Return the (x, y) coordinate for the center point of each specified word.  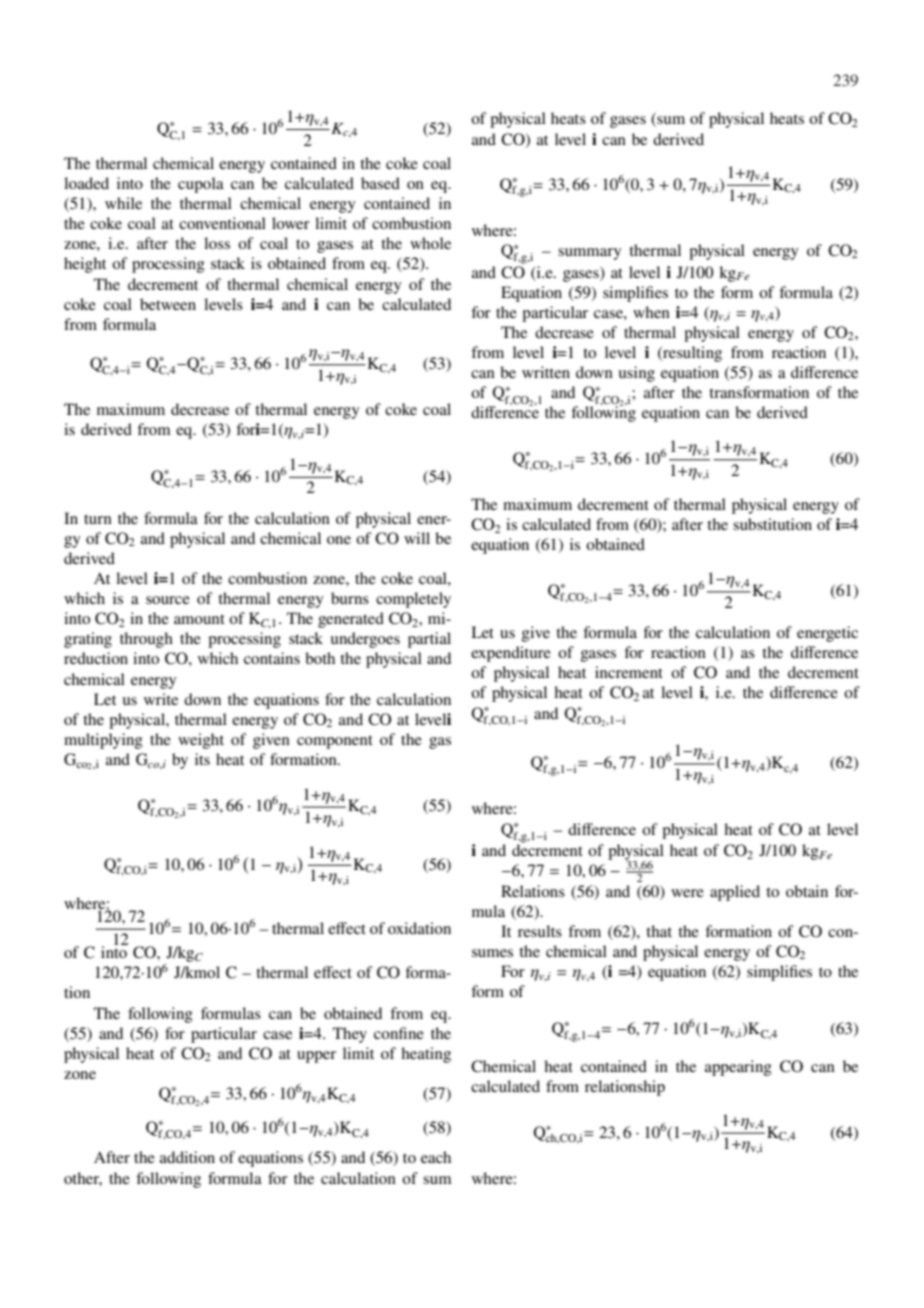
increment (629, 672)
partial (429, 640)
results (540, 931)
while (123, 203)
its (202, 759)
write (161, 699)
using (637, 374)
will (417, 538)
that (659, 931)
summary (590, 254)
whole (430, 243)
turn (98, 519)
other (83, 1179)
